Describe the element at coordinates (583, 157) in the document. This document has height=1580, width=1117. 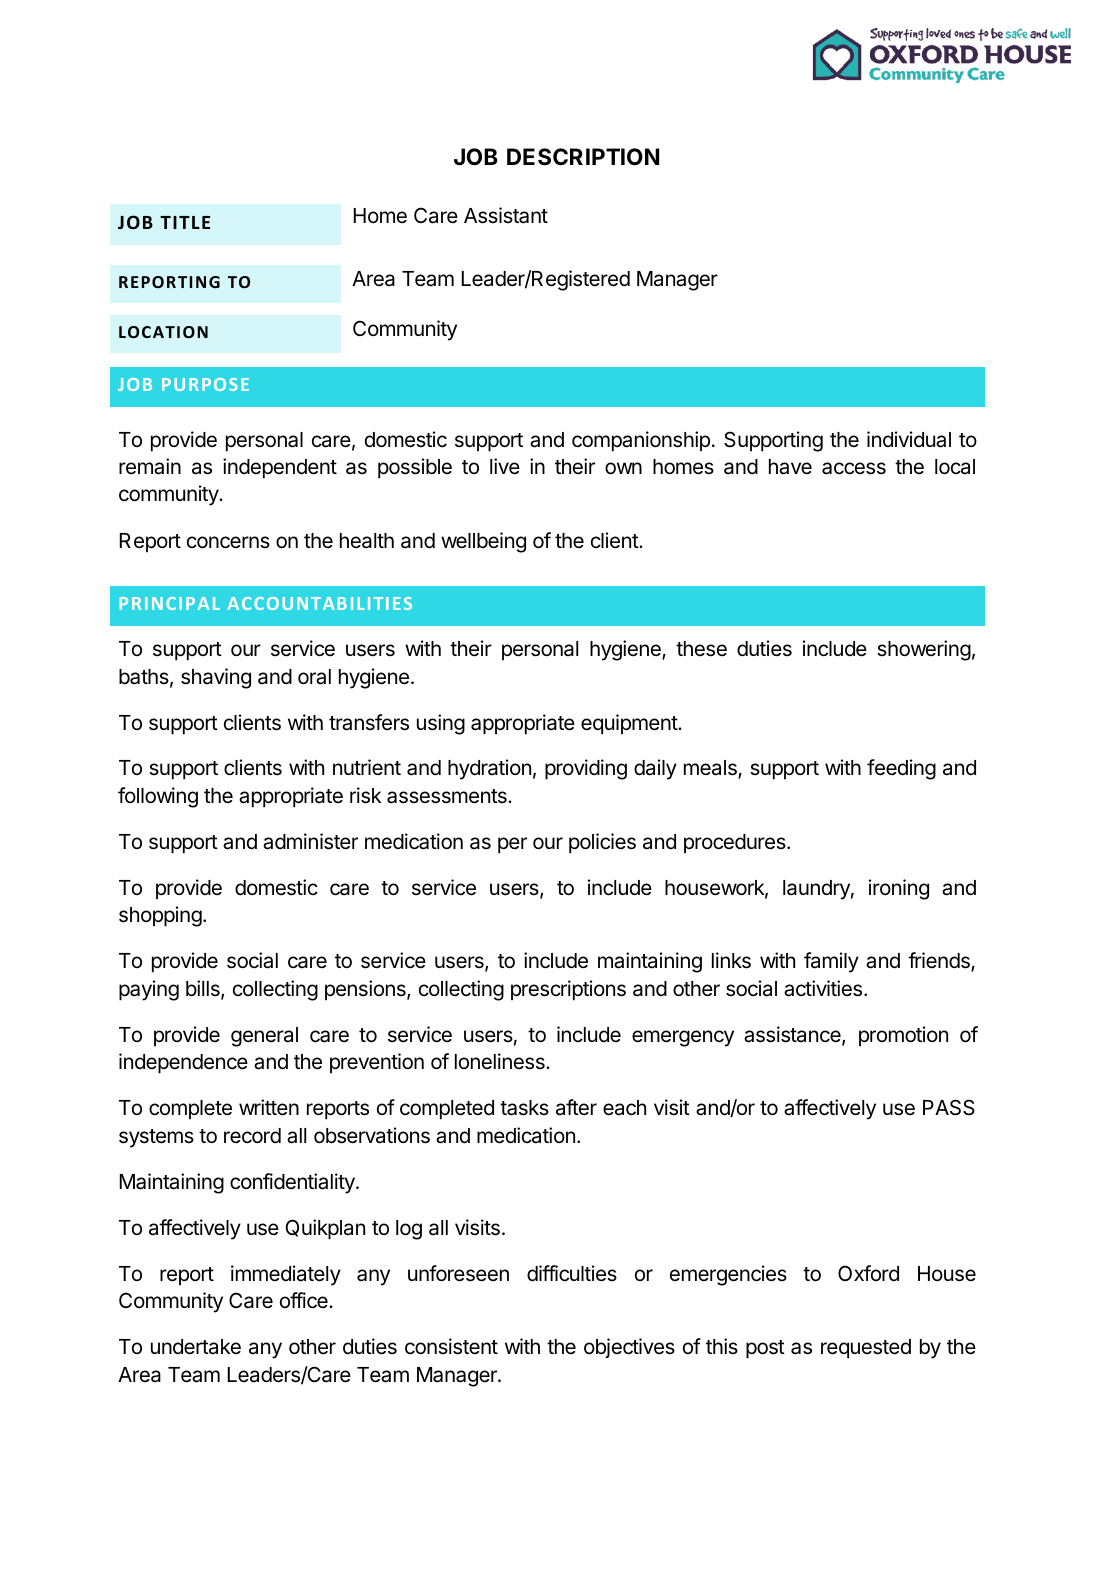
I see `DESCRIPTION` at that location.
